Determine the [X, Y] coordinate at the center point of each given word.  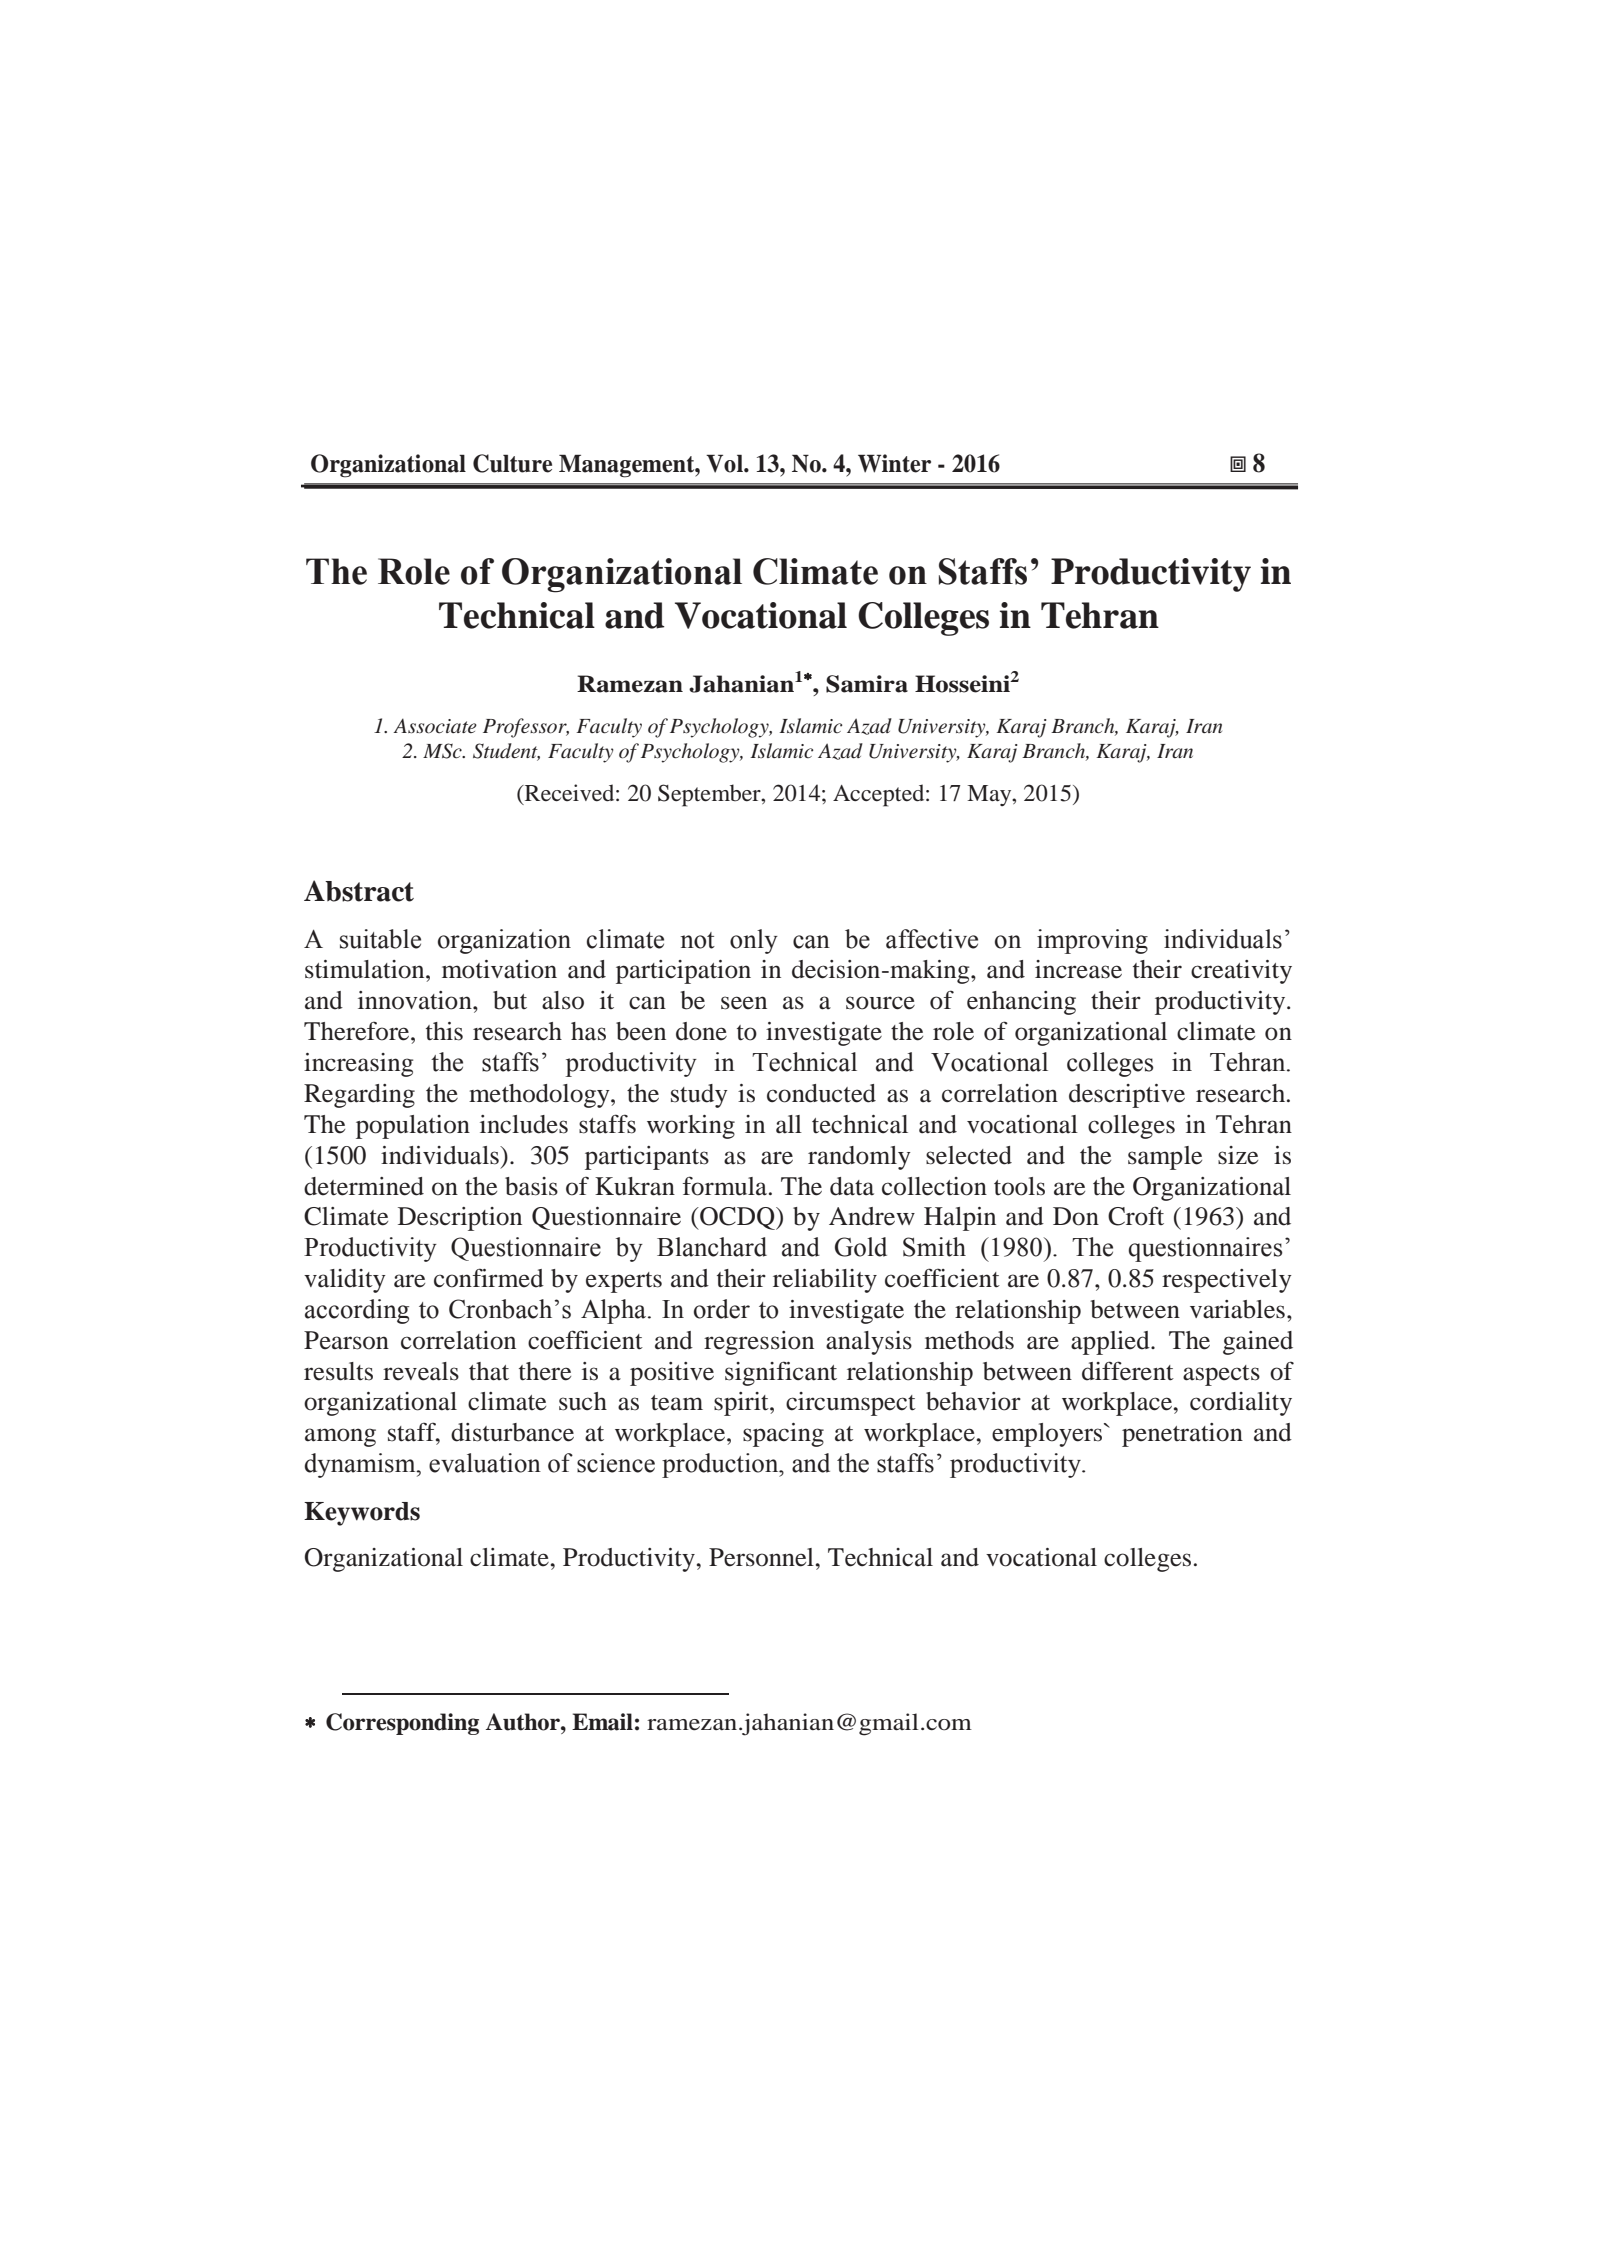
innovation [416, 1000]
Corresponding [402, 1724]
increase [1078, 969]
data [852, 1186]
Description [460, 1219]
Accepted [880, 795]
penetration [1182, 1435]
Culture [512, 463]
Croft [1136, 1216]
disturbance [512, 1432]
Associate [435, 726]
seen [744, 1003]
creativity [1241, 972]
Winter [894, 463]
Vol [725, 463]
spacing [783, 1435]
